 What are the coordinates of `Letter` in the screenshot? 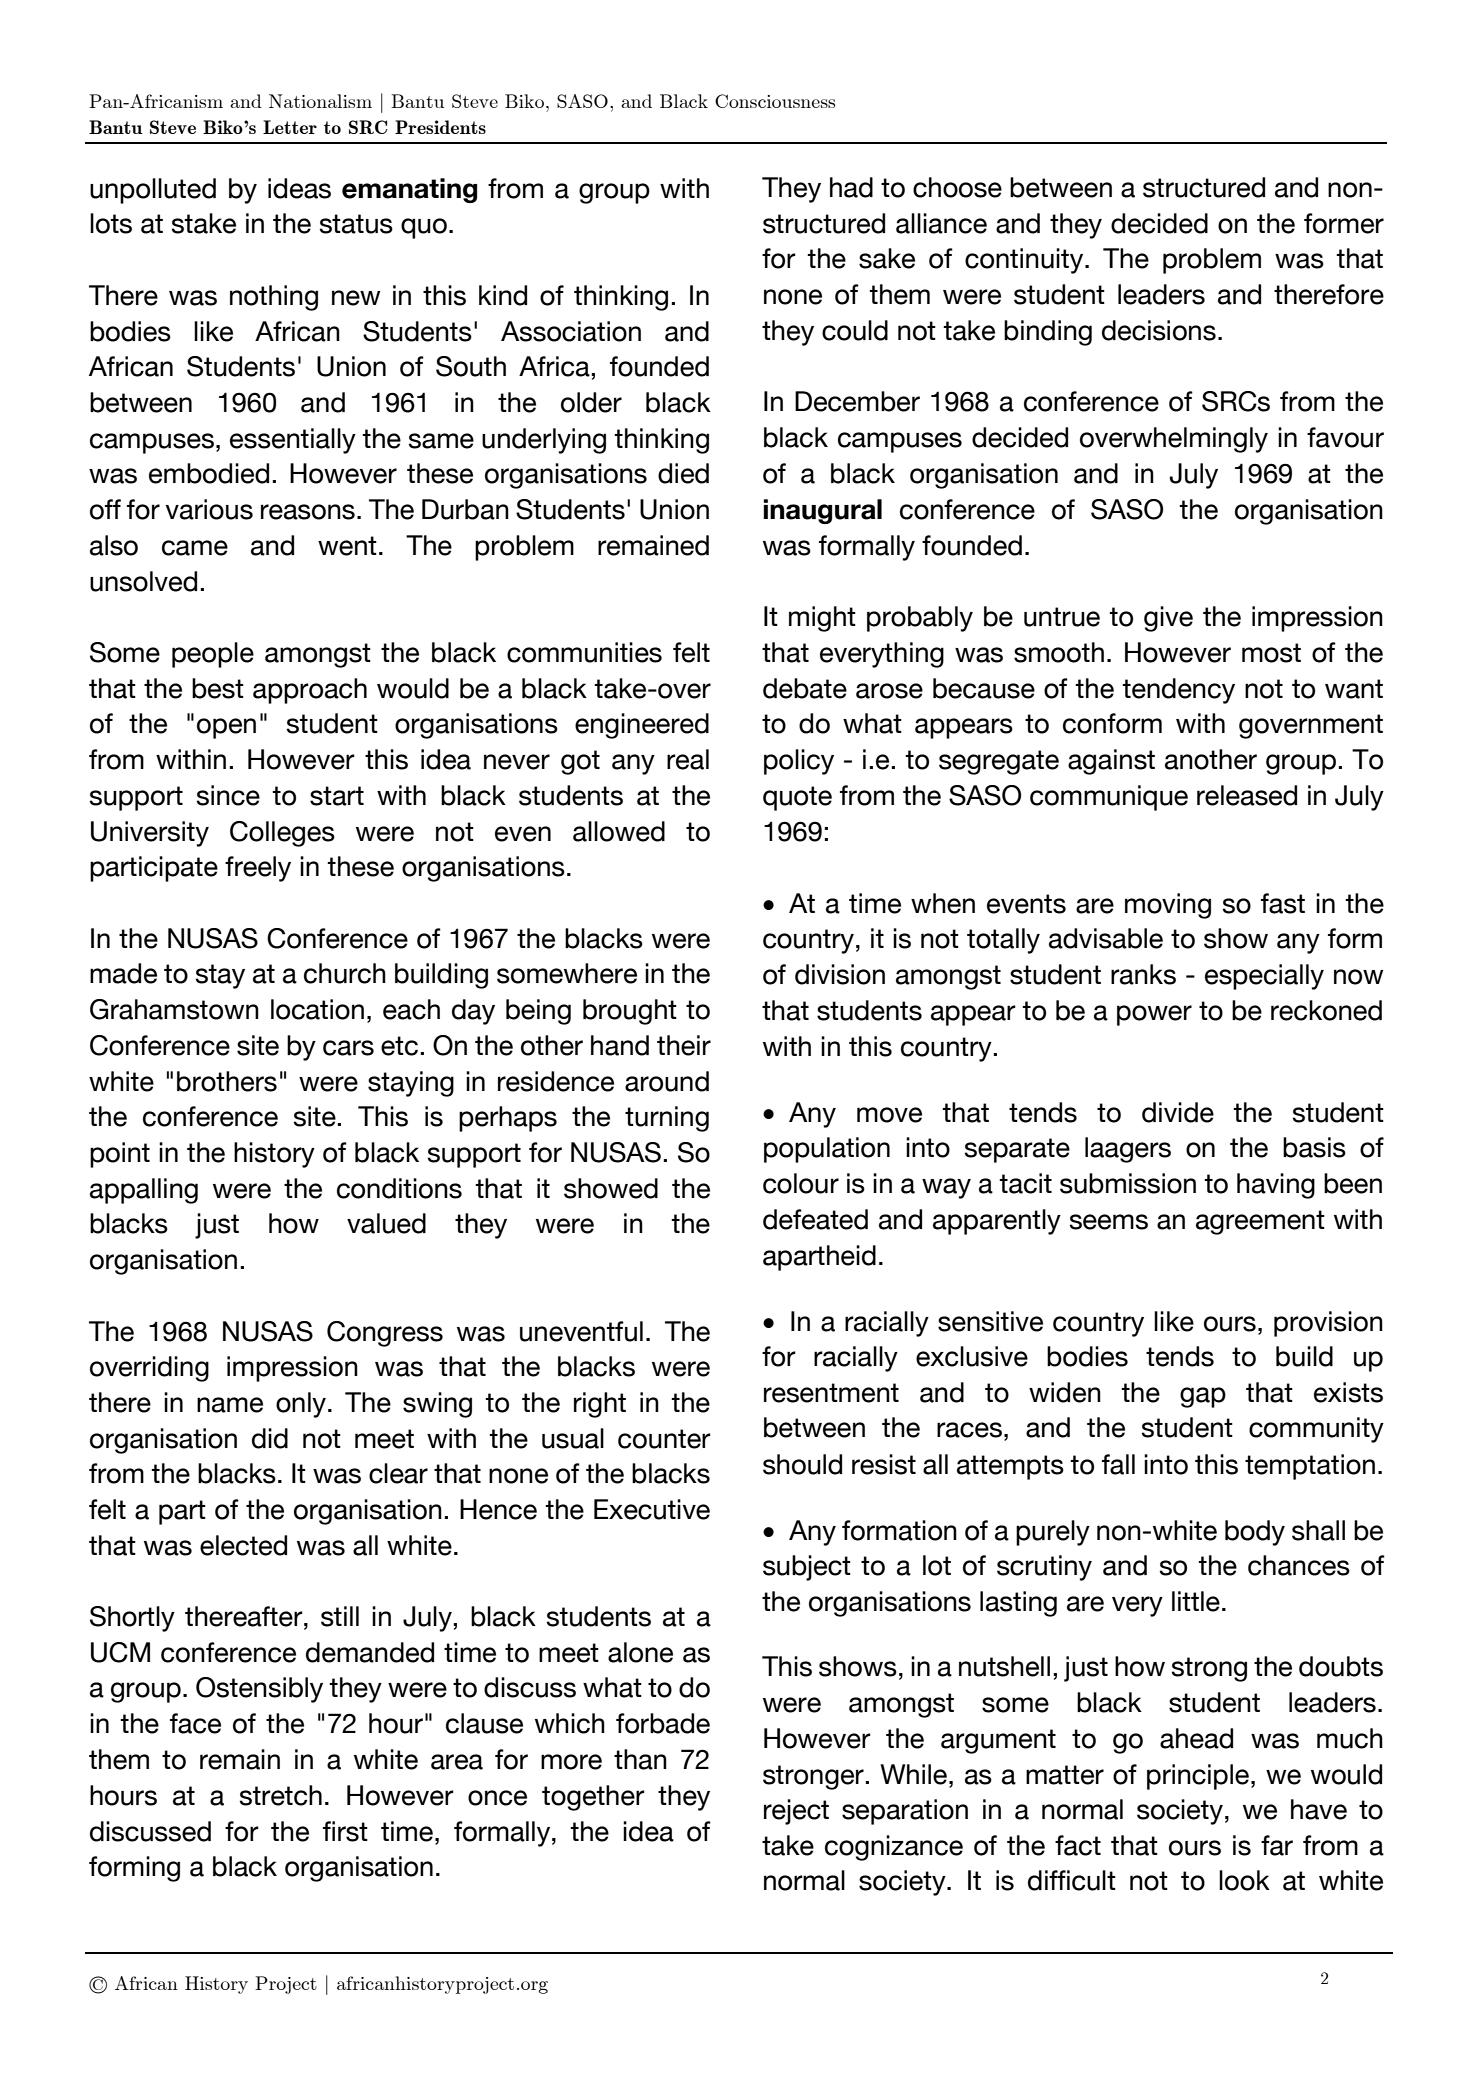 It's located at (290, 127).
